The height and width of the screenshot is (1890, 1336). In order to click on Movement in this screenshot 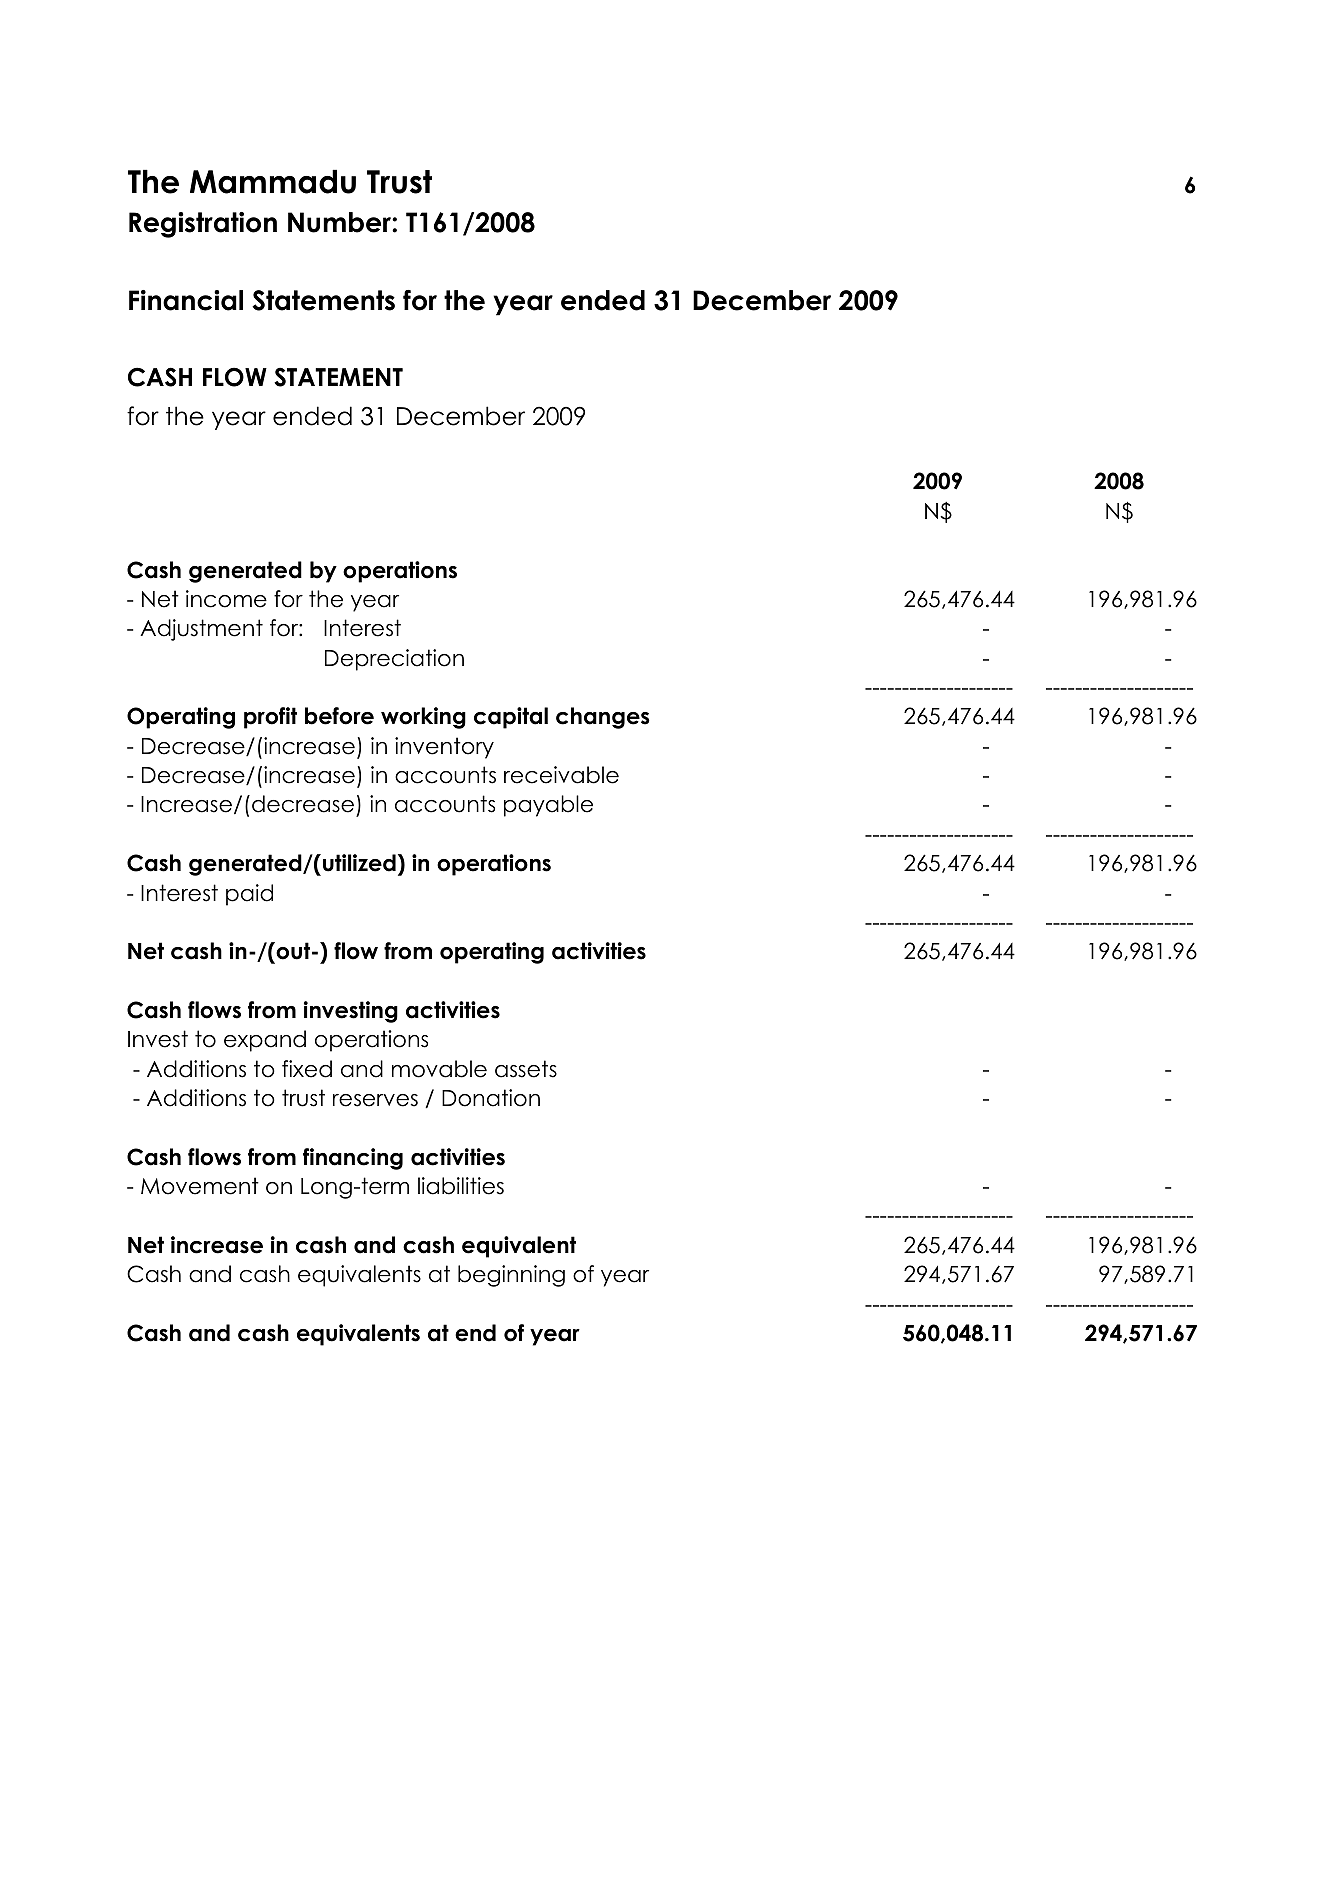, I will do `click(200, 1186)`.
